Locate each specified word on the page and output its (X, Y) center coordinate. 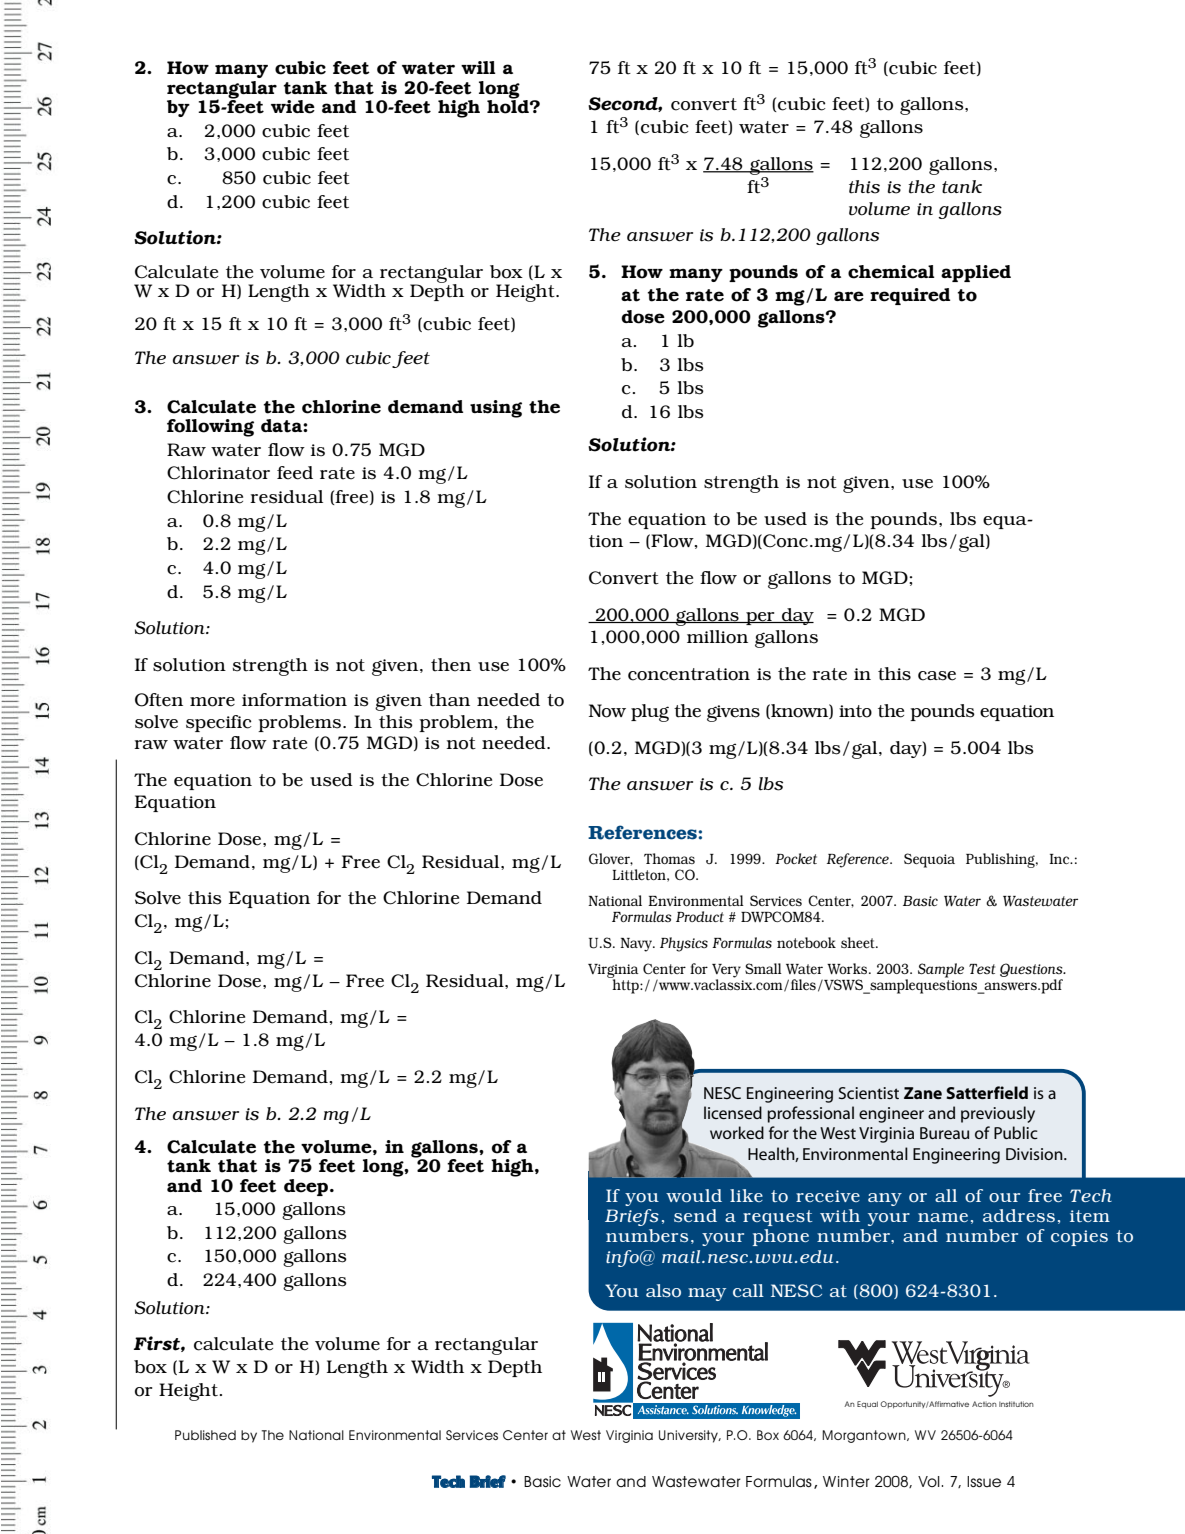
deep (307, 1187)
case (937, 676)
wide (293, 107)
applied (976, 273)
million (717, 637)
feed (295, 473)
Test (982, 969)
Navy (637, 945)
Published (205, 1435)
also (663, 1291)
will (478, 67)
